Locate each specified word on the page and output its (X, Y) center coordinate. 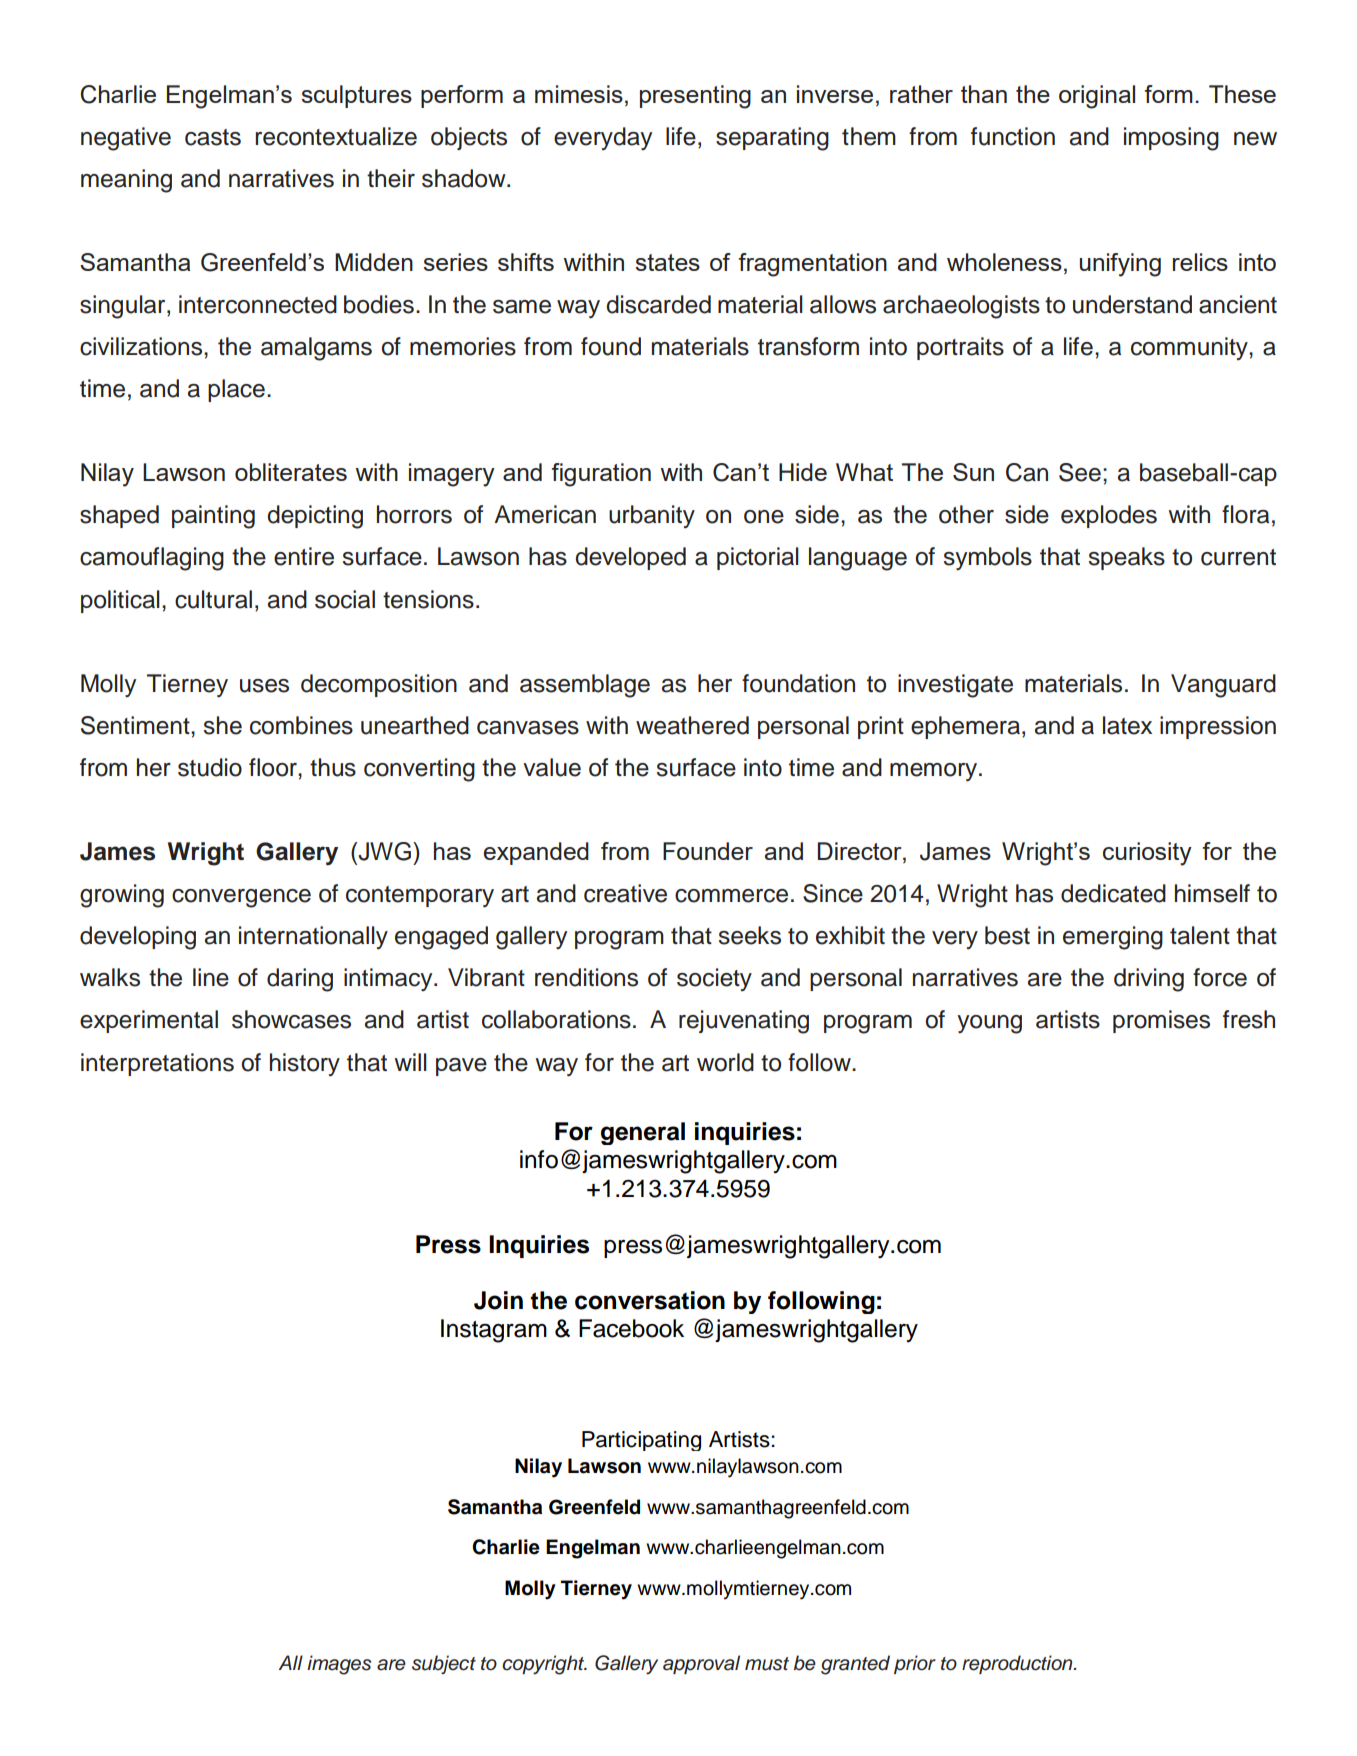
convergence (241, 898)
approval (701, 1664)
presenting (695, 97)
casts (213, 137)
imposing (1171, 139)
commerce (731, 896)
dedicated (1113, 893)
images (339, 1665)
